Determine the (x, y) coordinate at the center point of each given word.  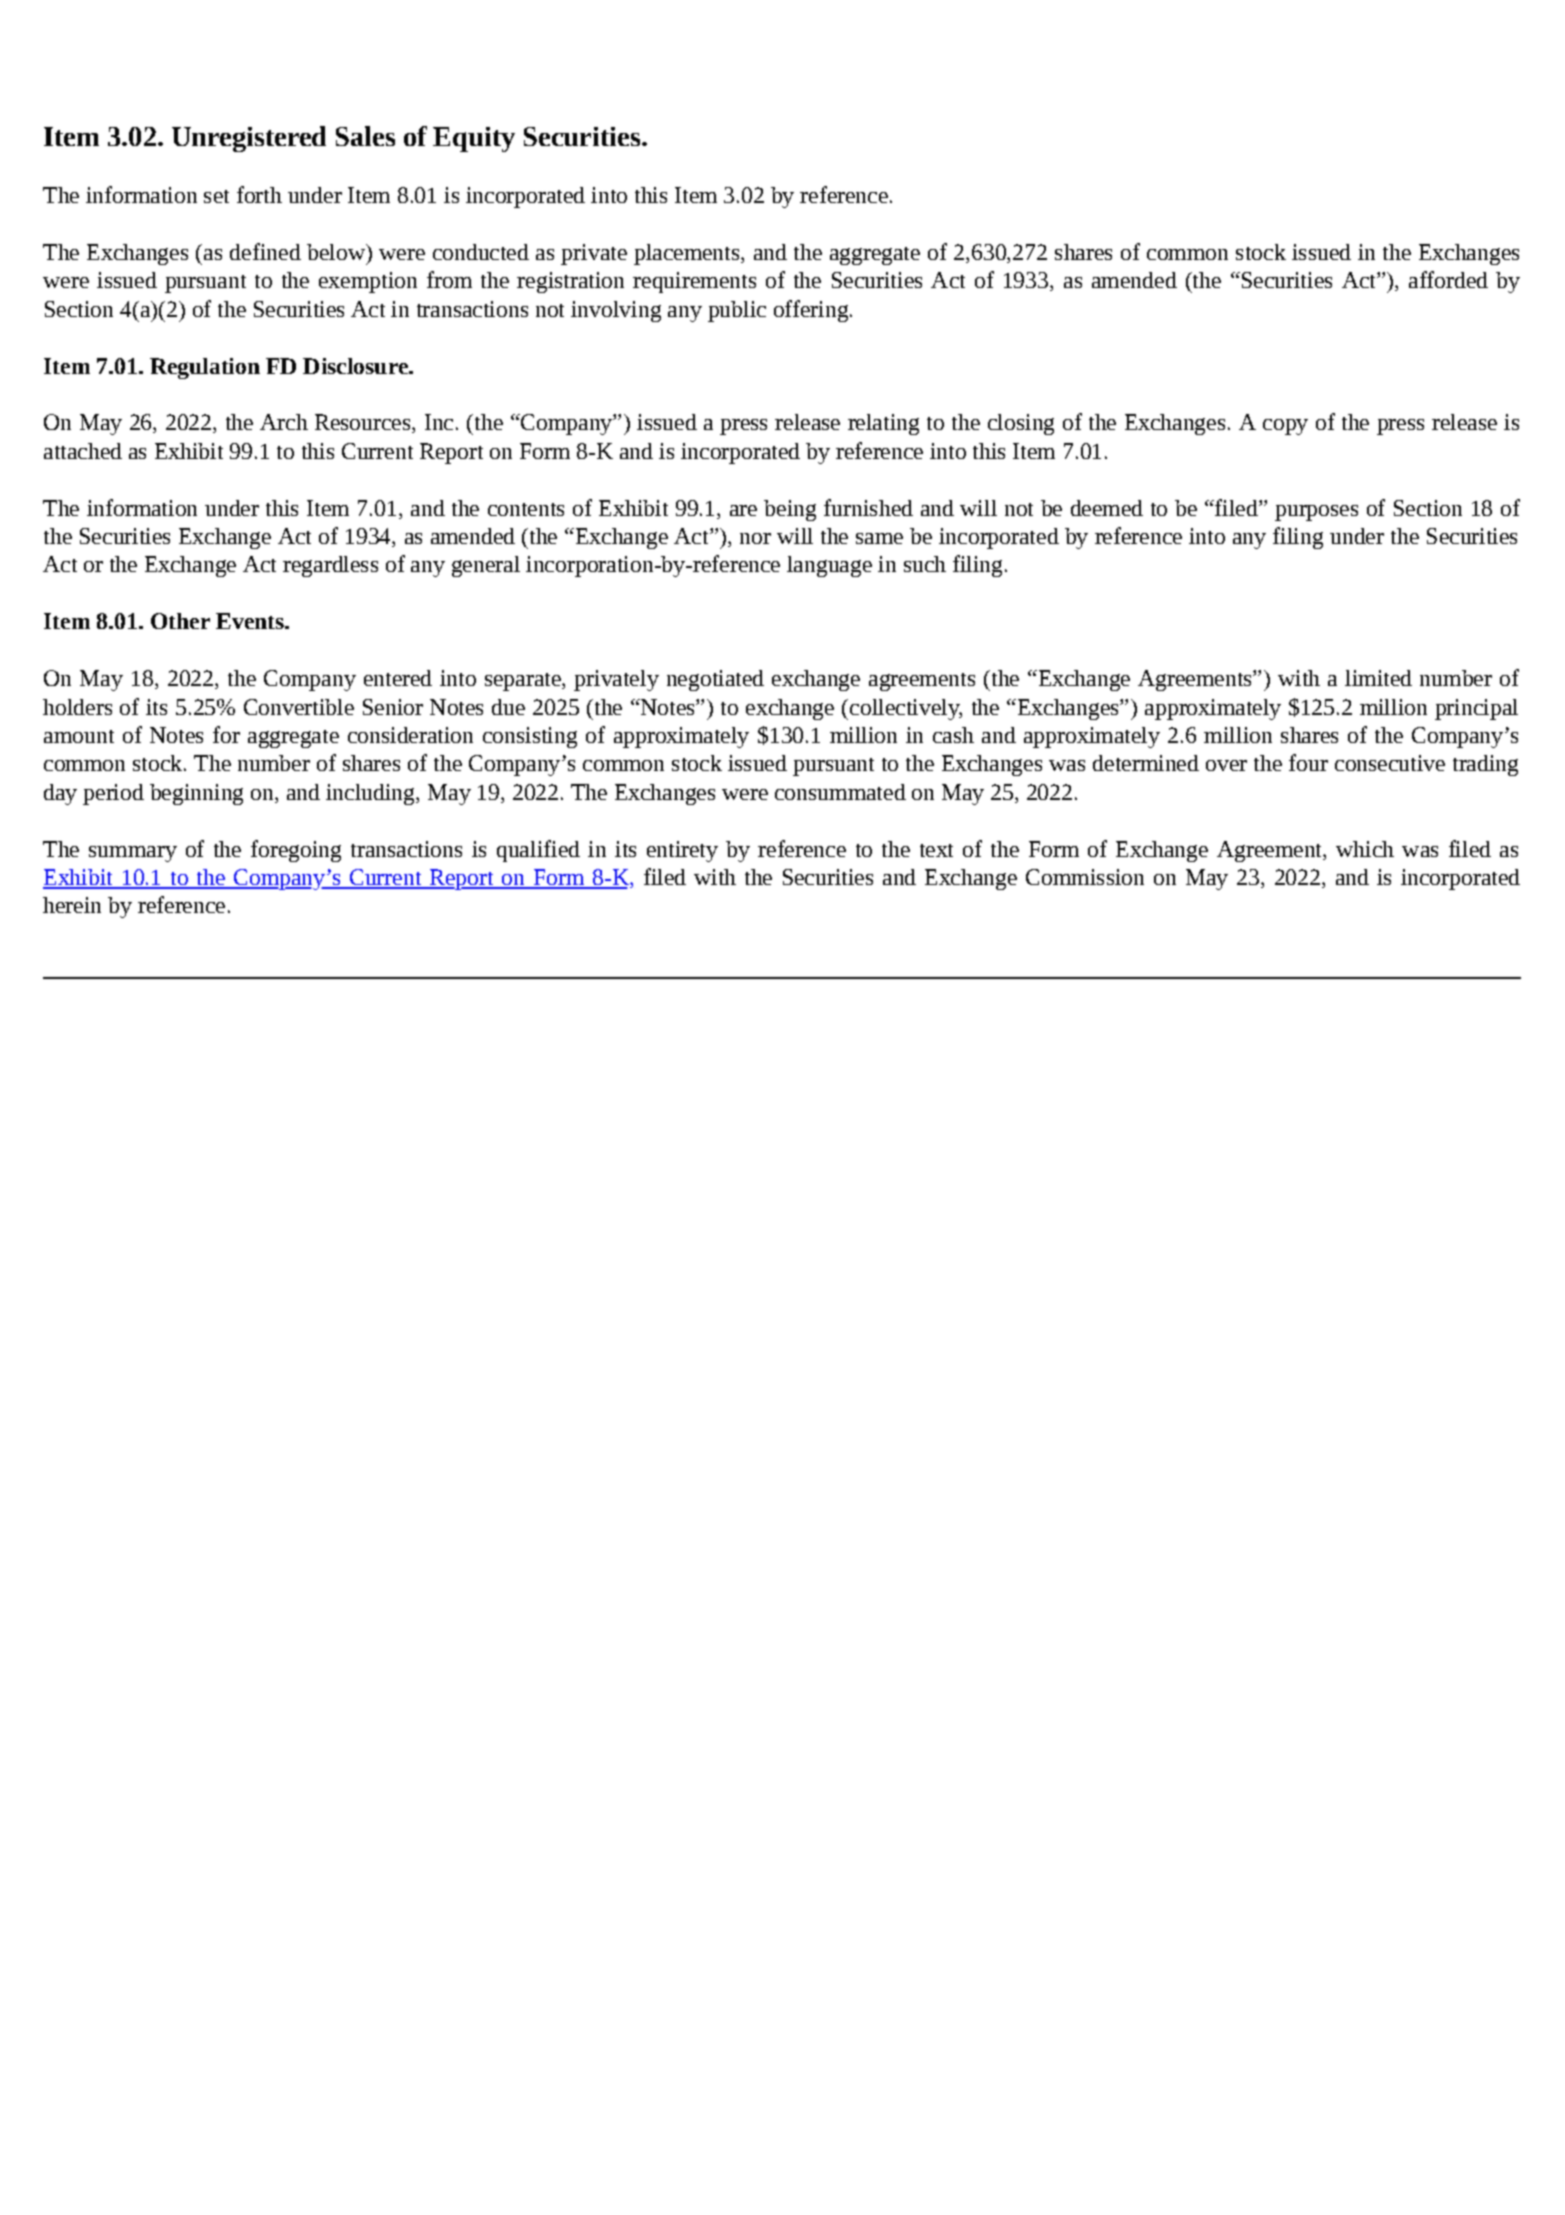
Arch (284, 422)
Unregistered (249, 139)
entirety (682, 851)
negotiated (715, 680)
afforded (1448, 279)
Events (251, 621)
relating (883, 424)
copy (1285, 427)
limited (1378, 678)
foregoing (296, 851)
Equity (474, 139)
